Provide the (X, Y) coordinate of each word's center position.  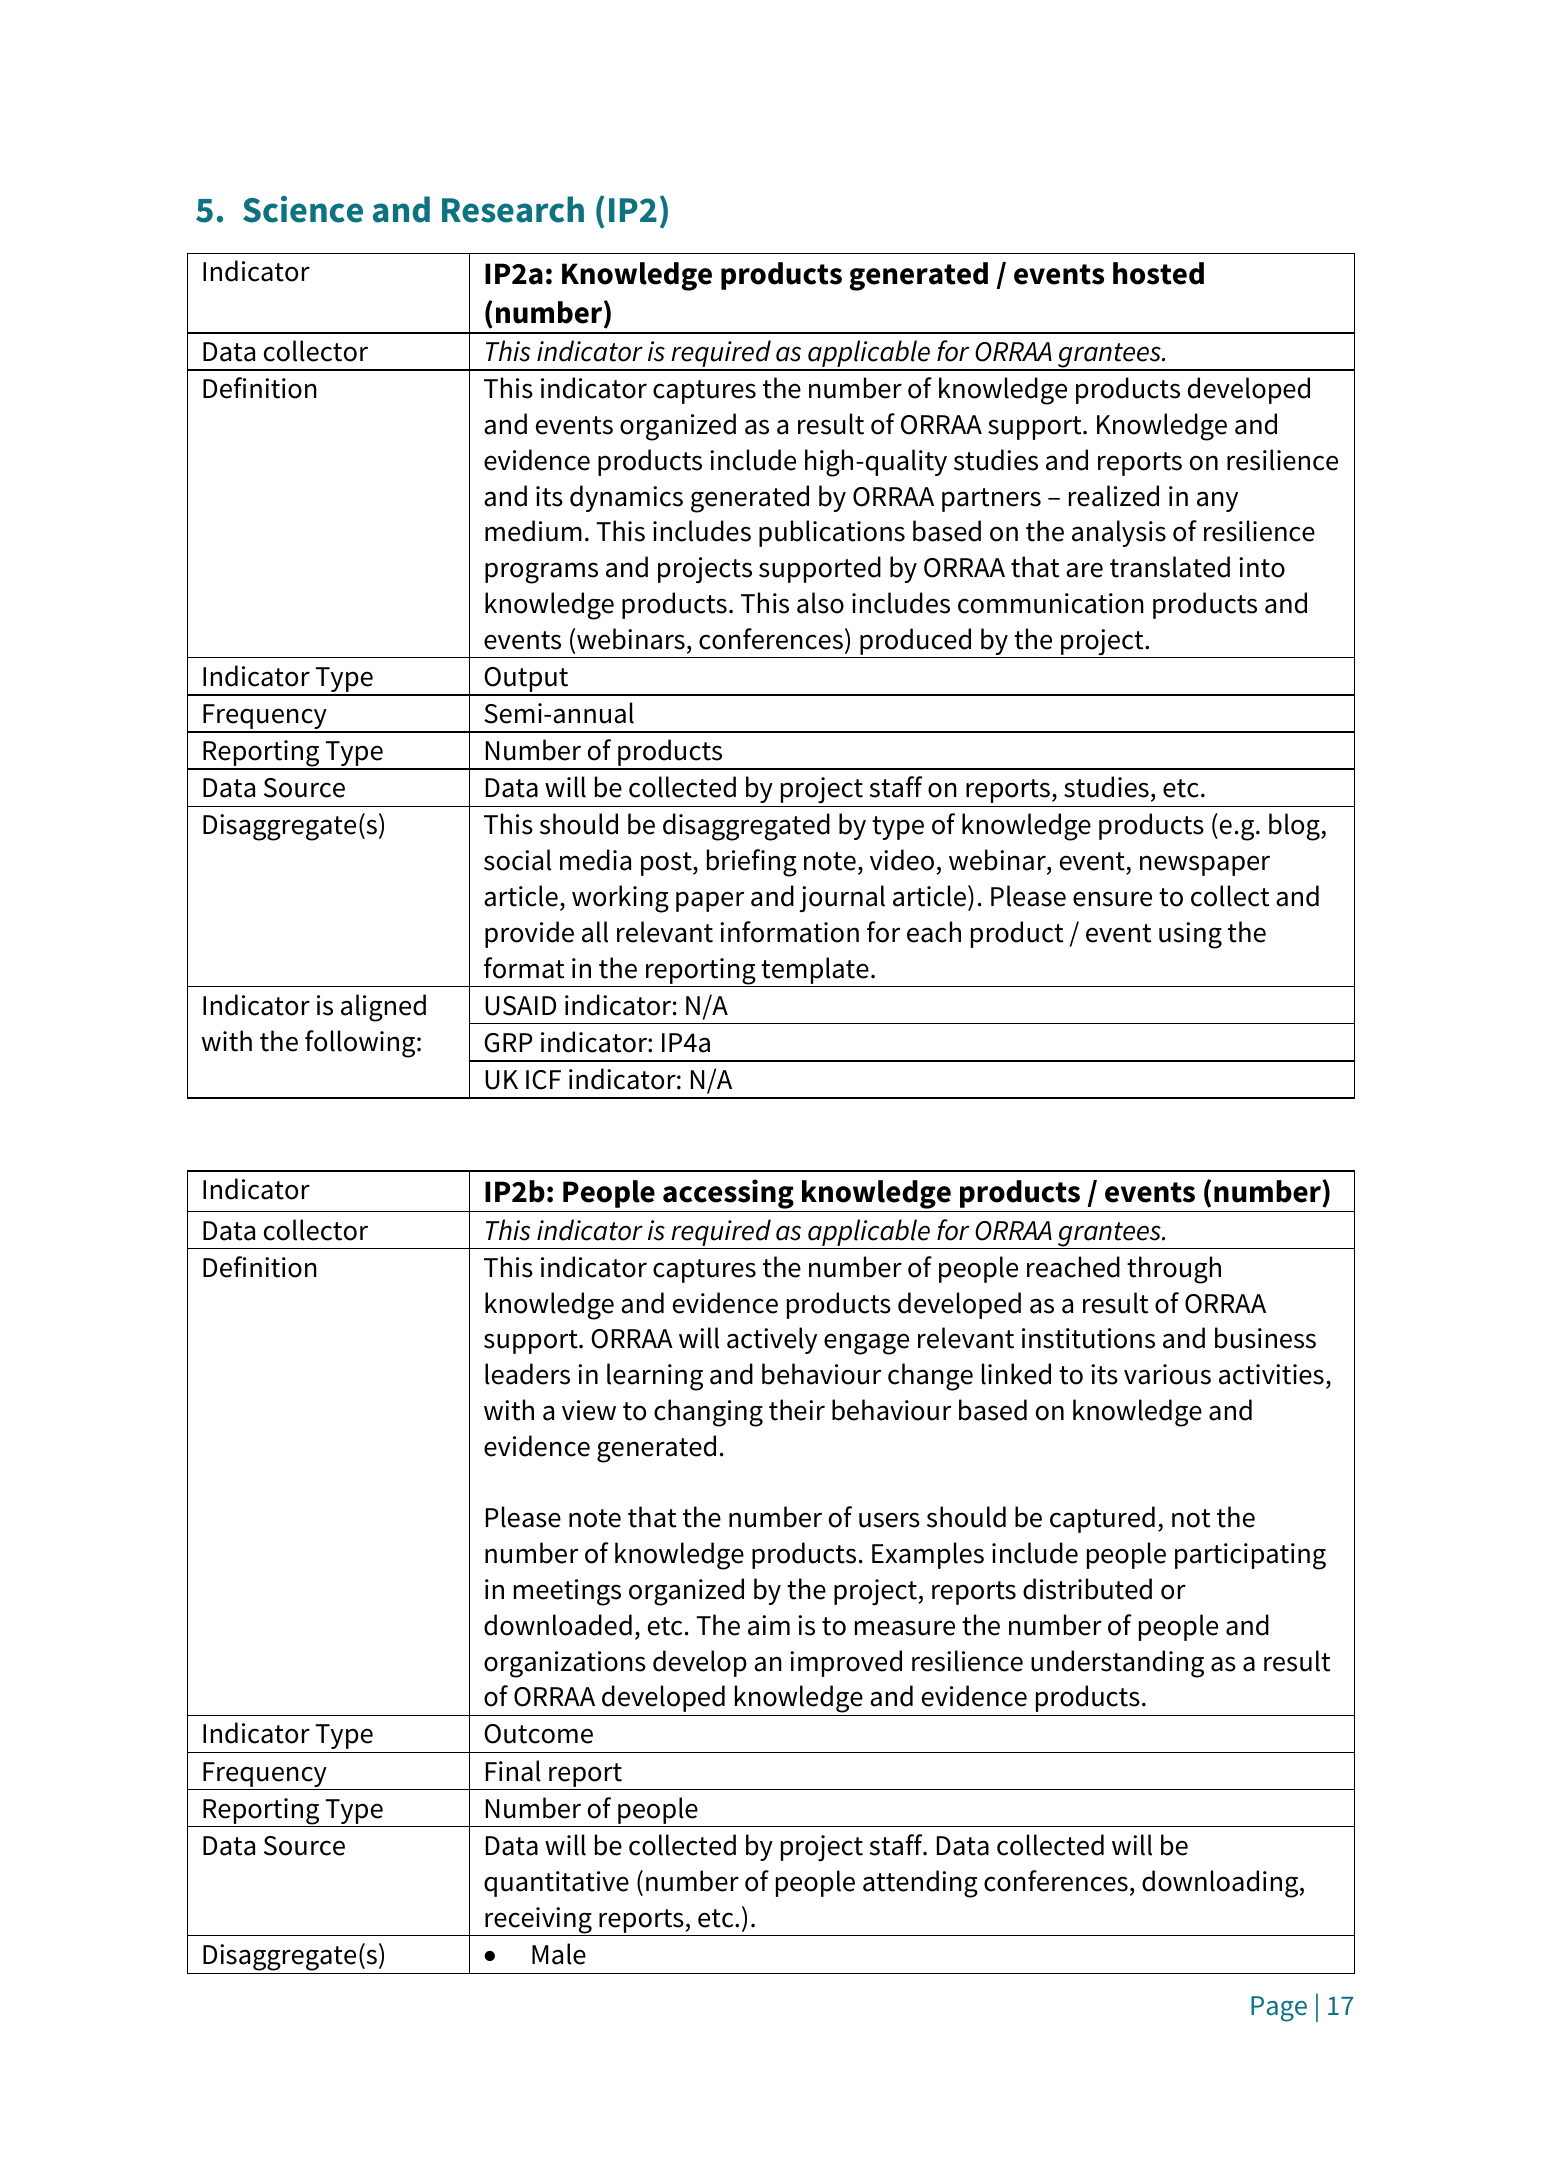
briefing (752, 863)
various (1167, 1374)
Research (513, 209)
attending (920, 1884)
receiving (538, 1921)
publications (832, 533)
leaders (527, 1374)
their (797, 1410)
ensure (1112, 899)
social (517, 860)
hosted (1158, 273)
